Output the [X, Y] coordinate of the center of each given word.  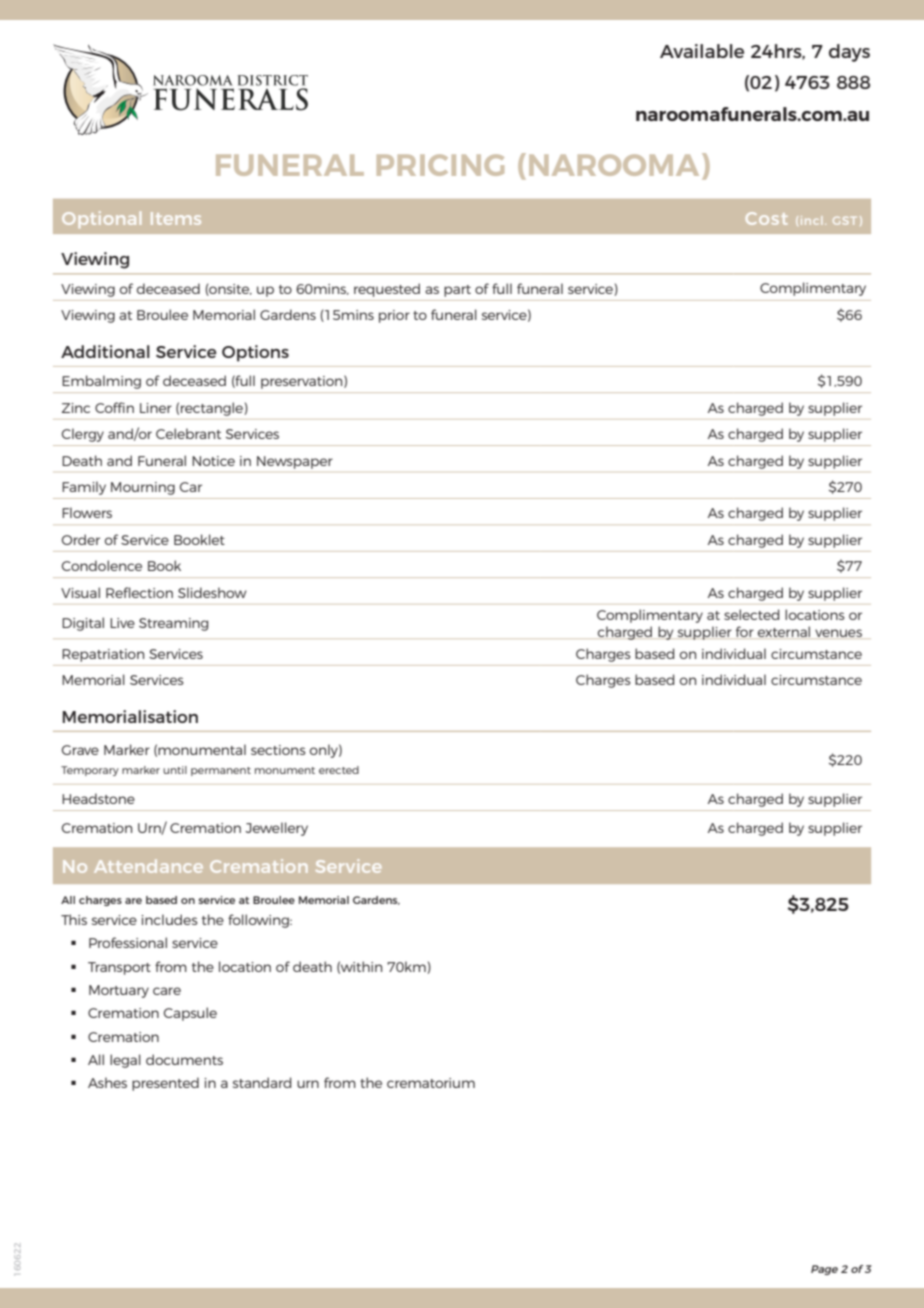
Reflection [139, 592]
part [457, 291]
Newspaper [295, 462]
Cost [767, 218]
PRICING [440, 165]
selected [751, 614]
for [745, 631]
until [175, 770]
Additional [105, 351]
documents [184, 1059]
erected [339, 770]
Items [176, 218]
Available [702, 51]
